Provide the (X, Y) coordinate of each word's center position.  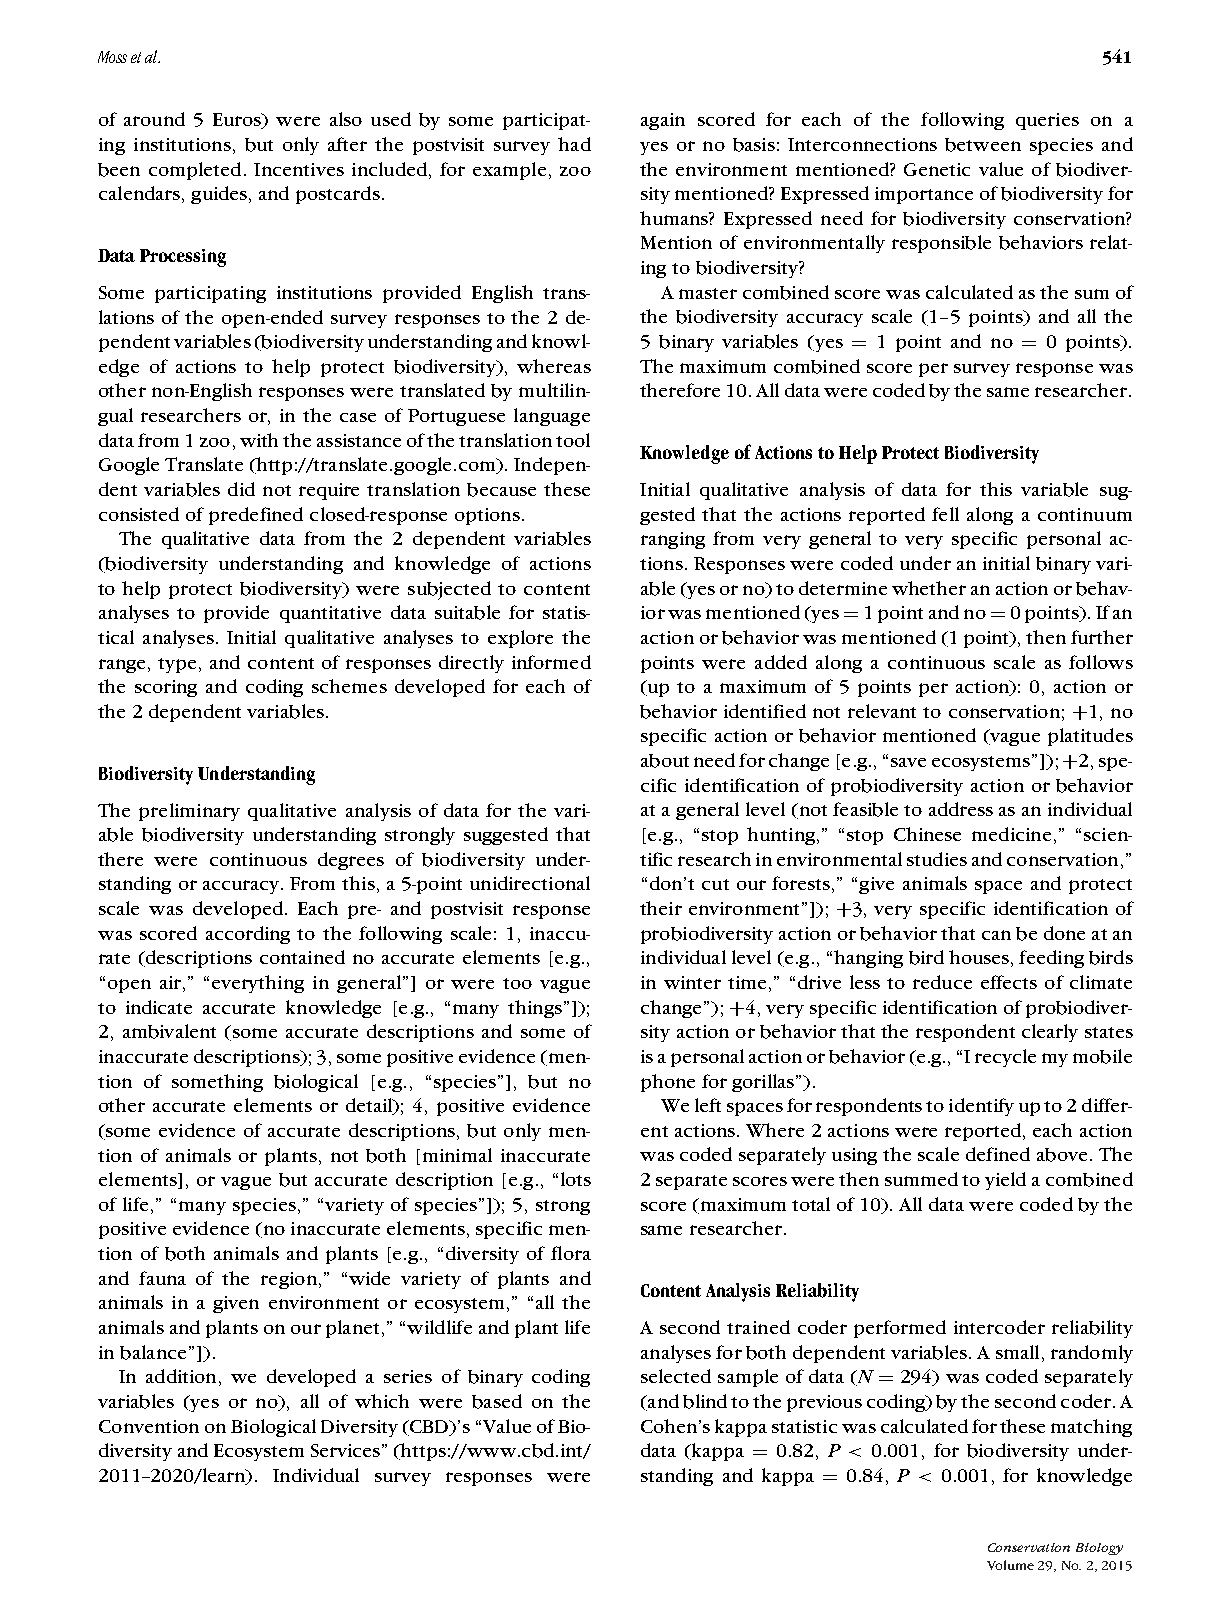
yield (1005, 1181)
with (259, 440)
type (177, 665)
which (382, 1401)
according (248, 935)
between (983, 145)
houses (979, 957)
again (663, 121)
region (289, 1280)
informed (551, 662)
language (552, 417)
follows (1101, 662)
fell (945, 514)
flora (571, 1253)
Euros (238, 121)
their (661, 908)
